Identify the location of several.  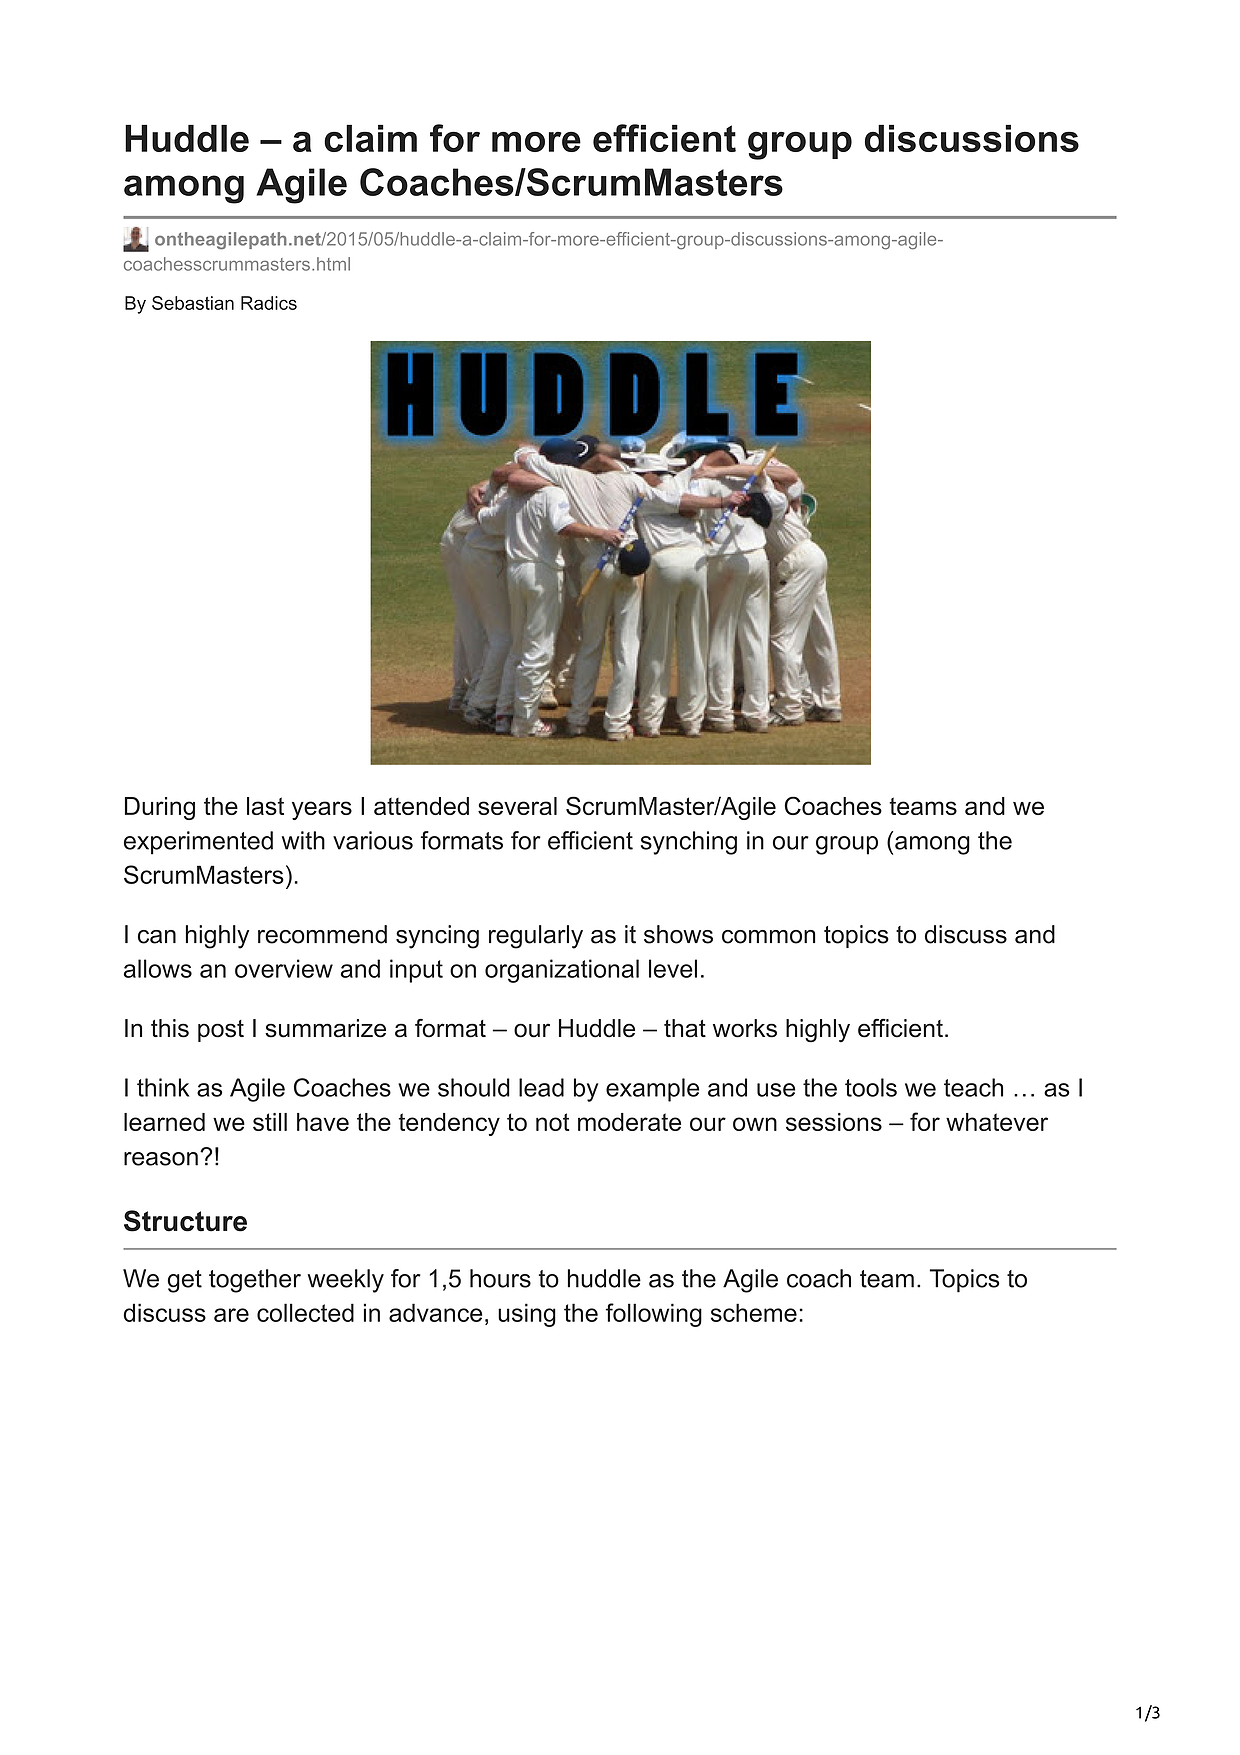
(517, 806).
